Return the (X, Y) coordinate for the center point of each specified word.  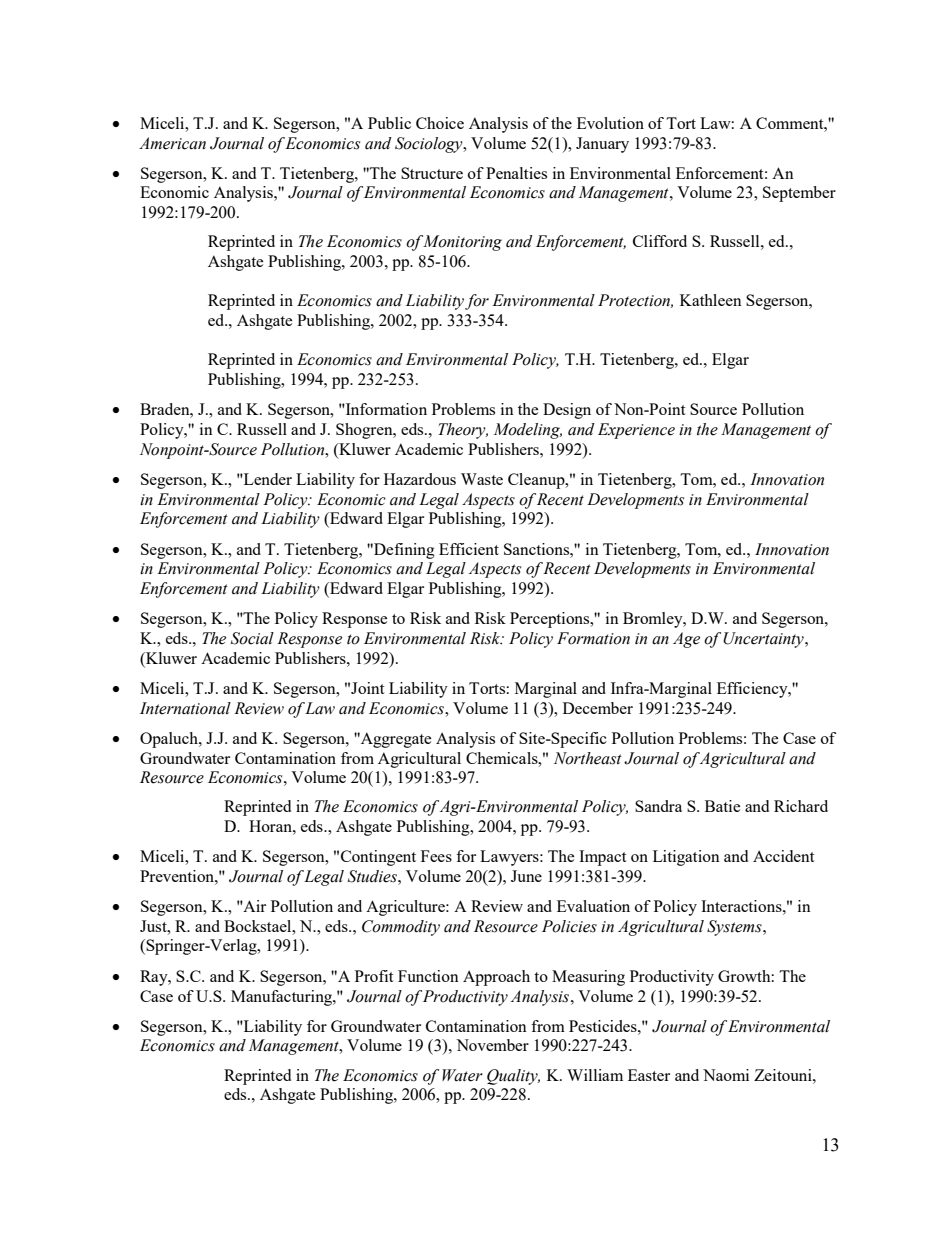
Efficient (469, 549)
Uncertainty (764, 640)
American (172, 143)
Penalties (516, 173)
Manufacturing (282, 998)
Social (252, 638)
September (799, 194)
